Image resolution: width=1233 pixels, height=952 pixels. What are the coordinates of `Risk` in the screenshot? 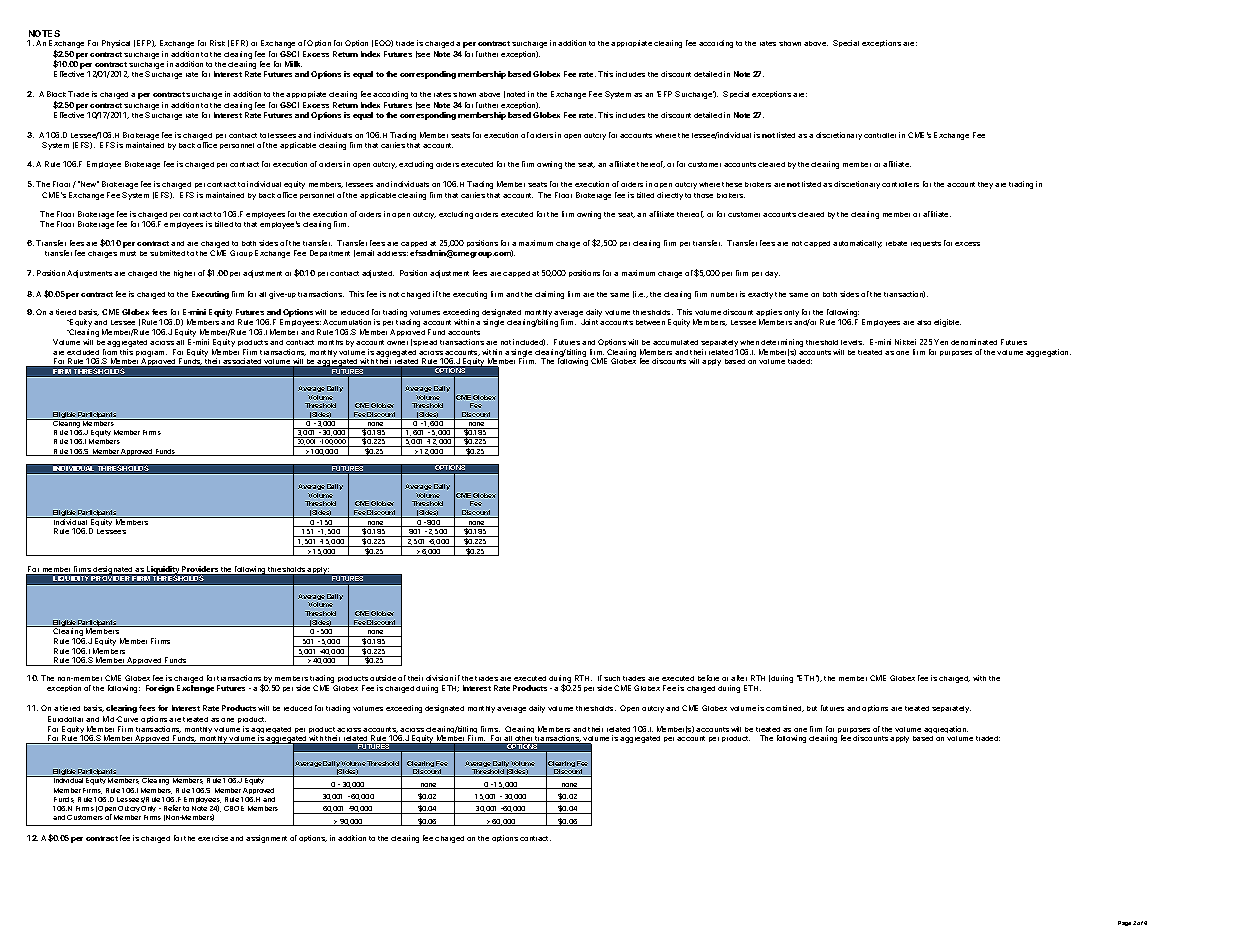 It's located at (217, 43).
